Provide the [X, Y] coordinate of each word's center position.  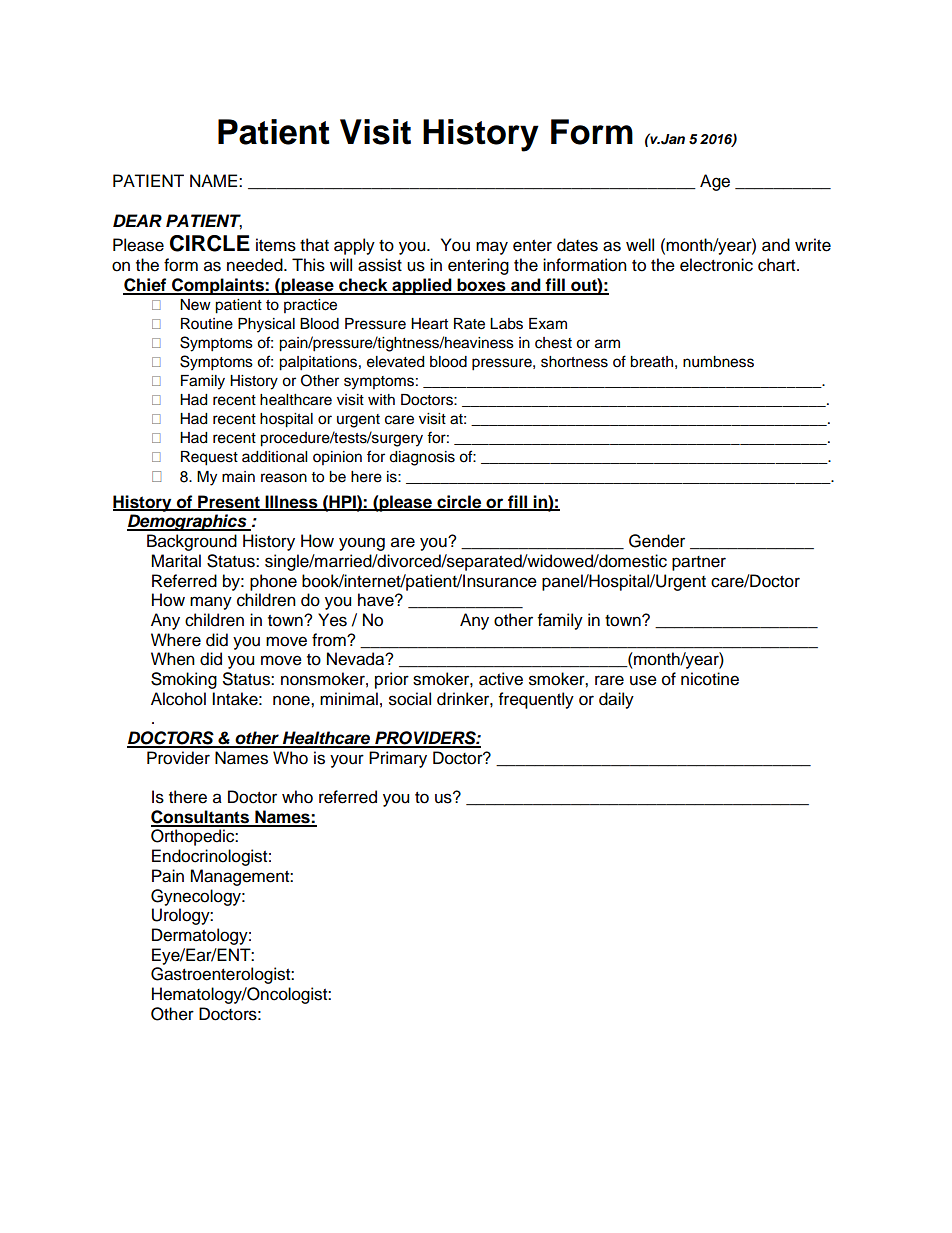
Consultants [201, 818]
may [492, 248]
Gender [657, 541]
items [276, 245]
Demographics [188, 522]
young [362, 544]
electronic [716, 265]
